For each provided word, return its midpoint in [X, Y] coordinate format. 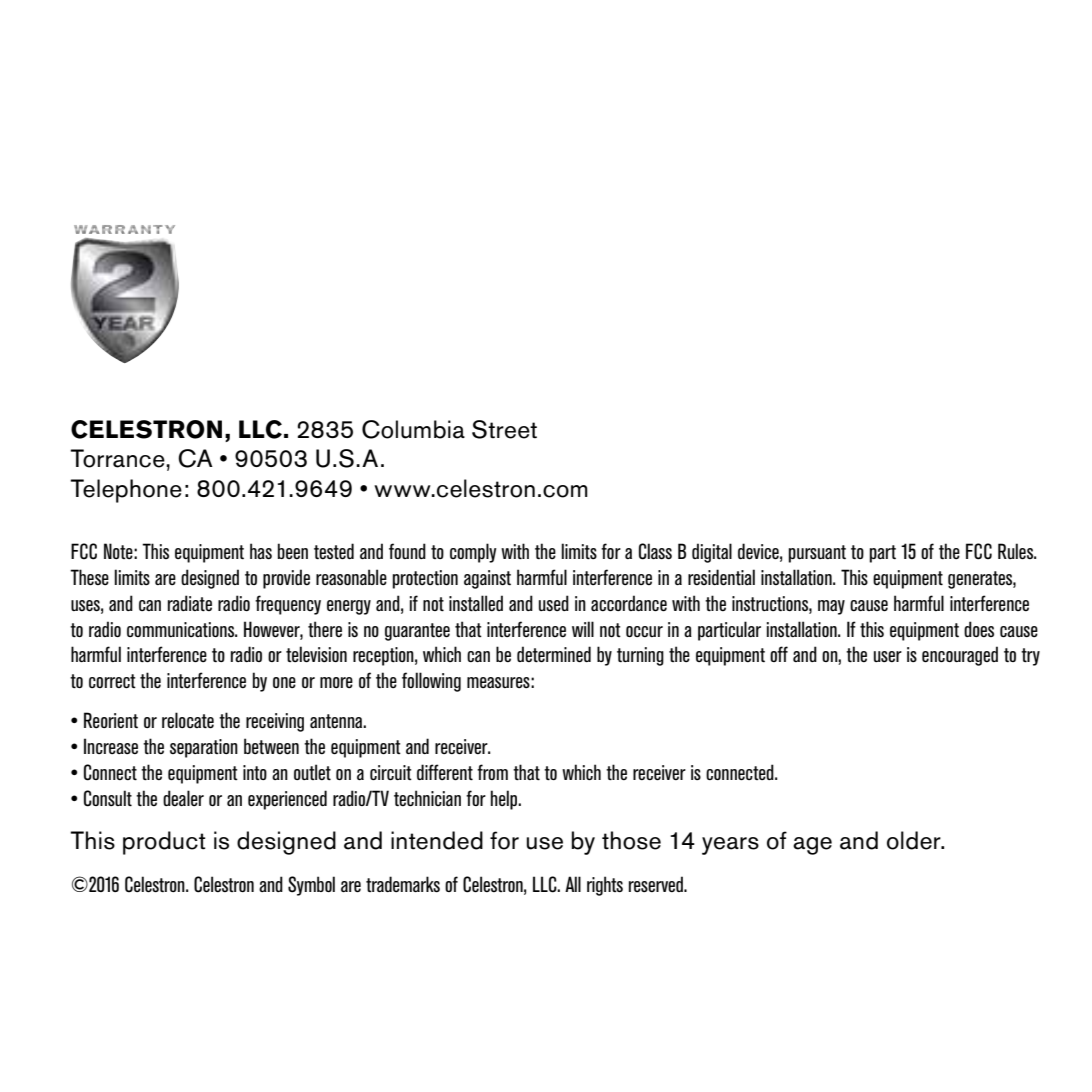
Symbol [311, 886]
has [261, 551]
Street [504, 429]
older [915, 840]
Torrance [118, 458]
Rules [1017, 551]
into [255, 772]
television [316, 654]
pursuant [817, 554]
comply [473, 553]
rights [605, 886]
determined [554, 654]
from [492, 772]
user [888, 656]
